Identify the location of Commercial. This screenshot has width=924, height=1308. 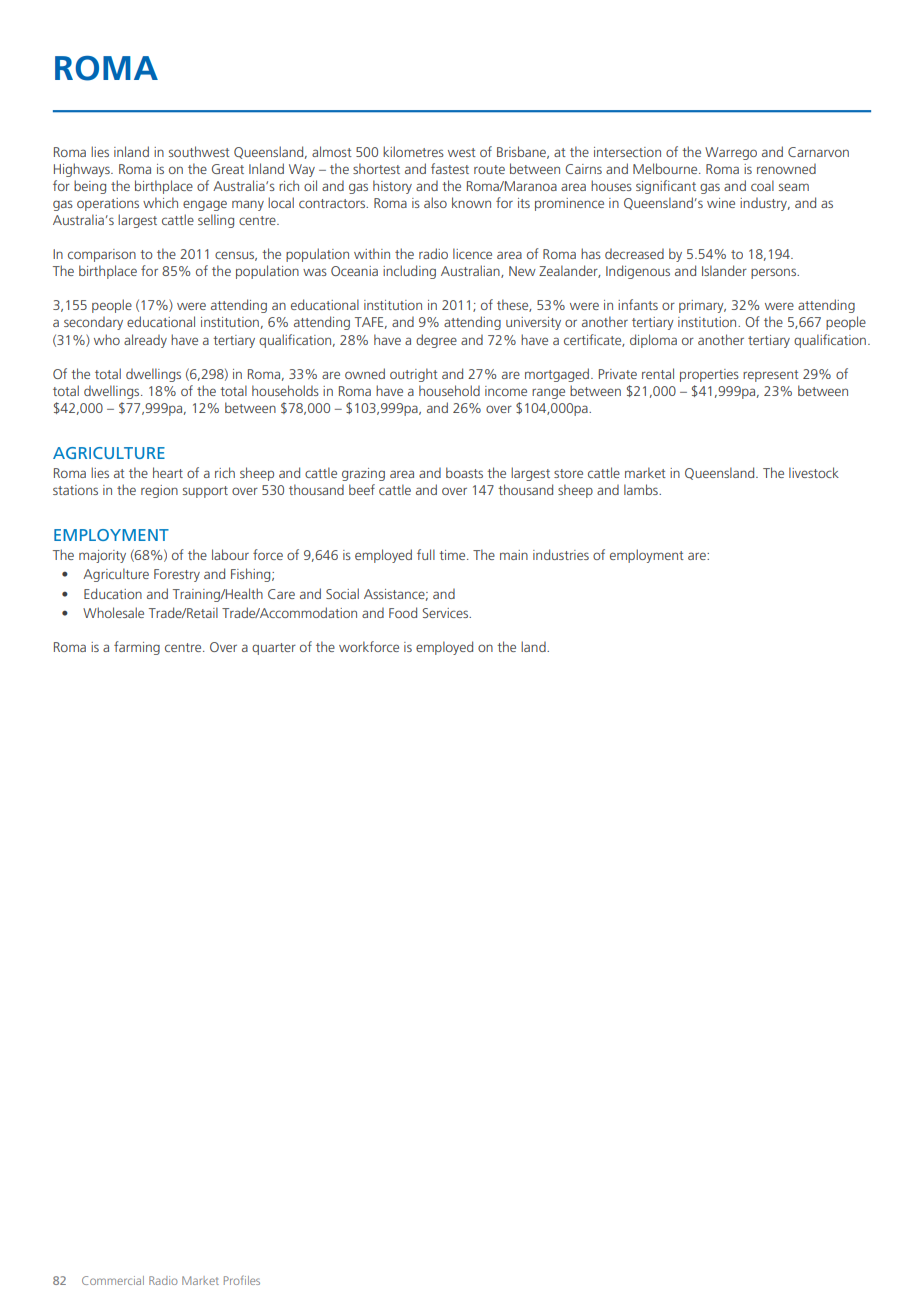
(113, 1280).
